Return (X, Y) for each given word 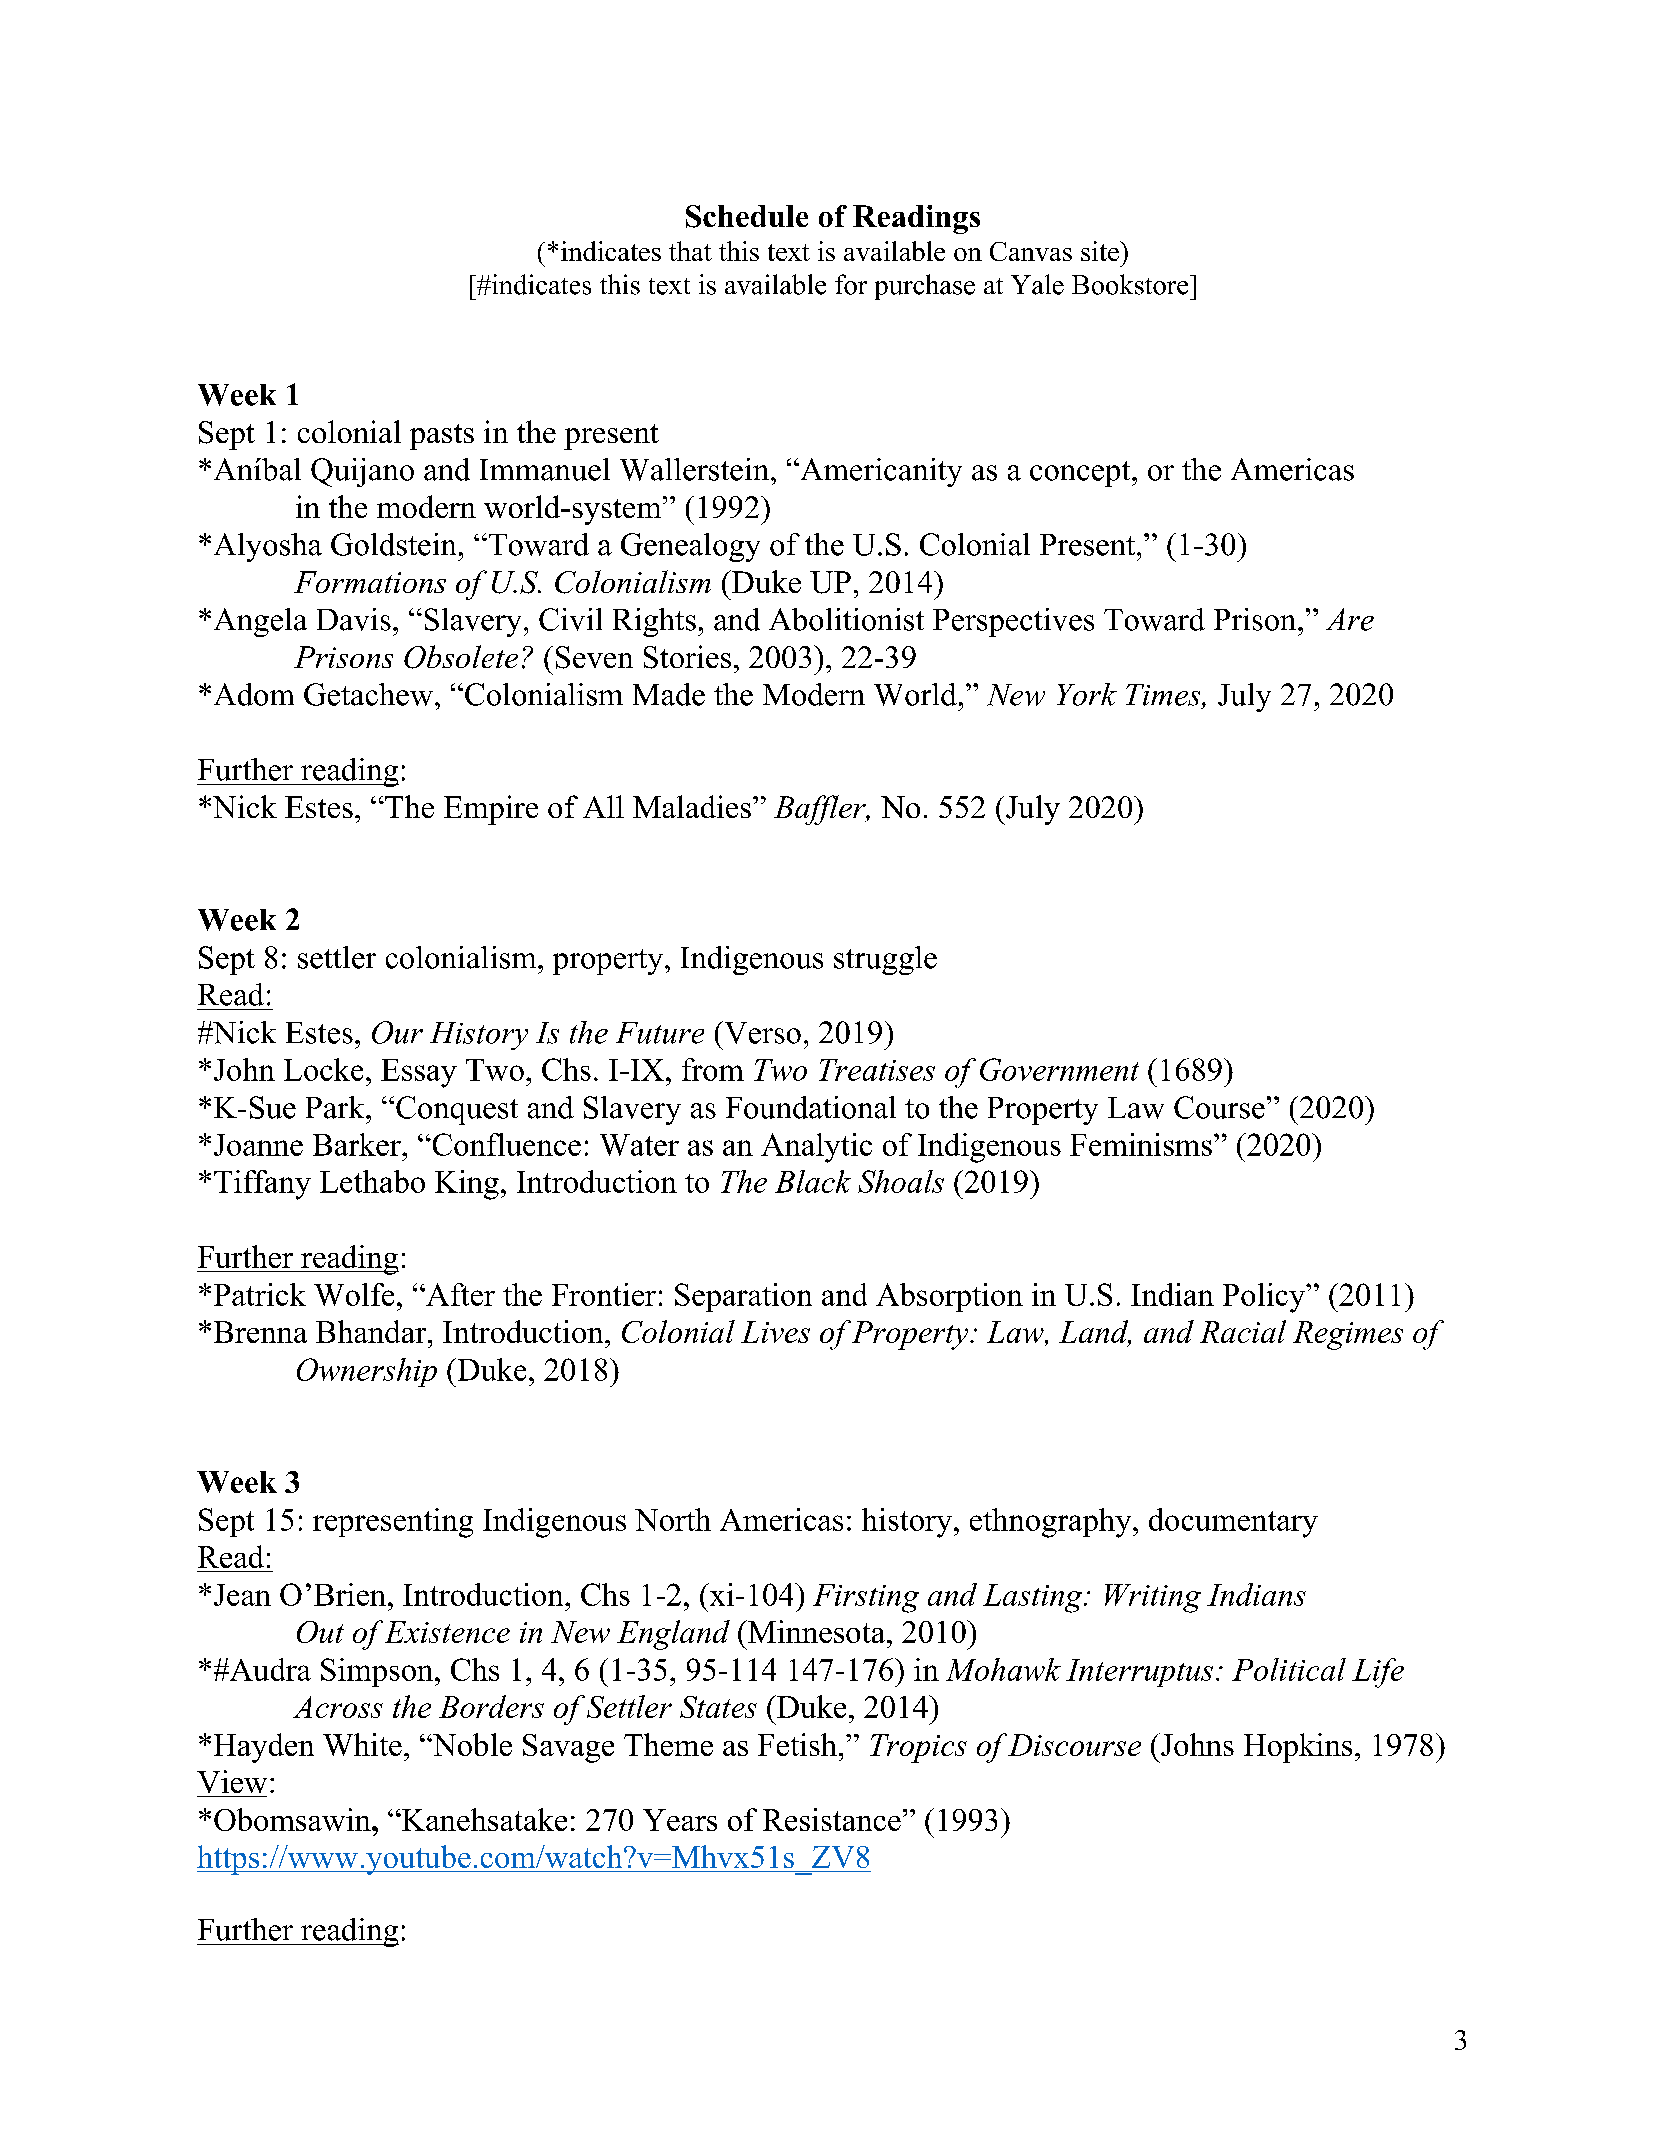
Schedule (747, 216)
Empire (491, 810)
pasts (442, 437)
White (362, 1744)
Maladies (692, 806)
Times (1164, 695)
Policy (1265, 1298)
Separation (743, 1297)
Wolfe (354, 1294)
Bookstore (1131, 284)
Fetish (797, 1744)
